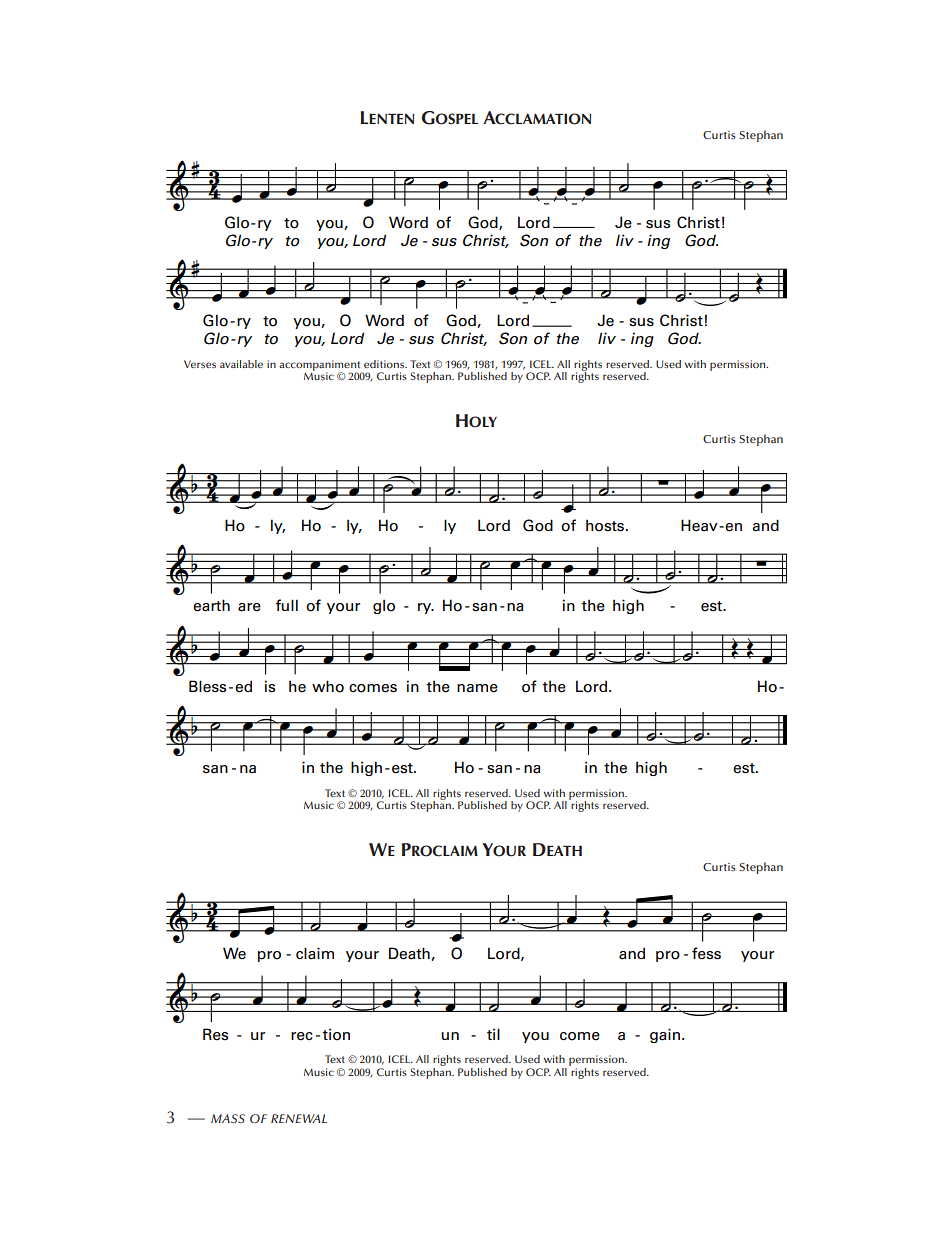 Image resolution: width=952 pixels, height=1233 pixels. What do you see at coordinates (241, 364) in the page?
I see `available` at bounding box center [241, 364].
